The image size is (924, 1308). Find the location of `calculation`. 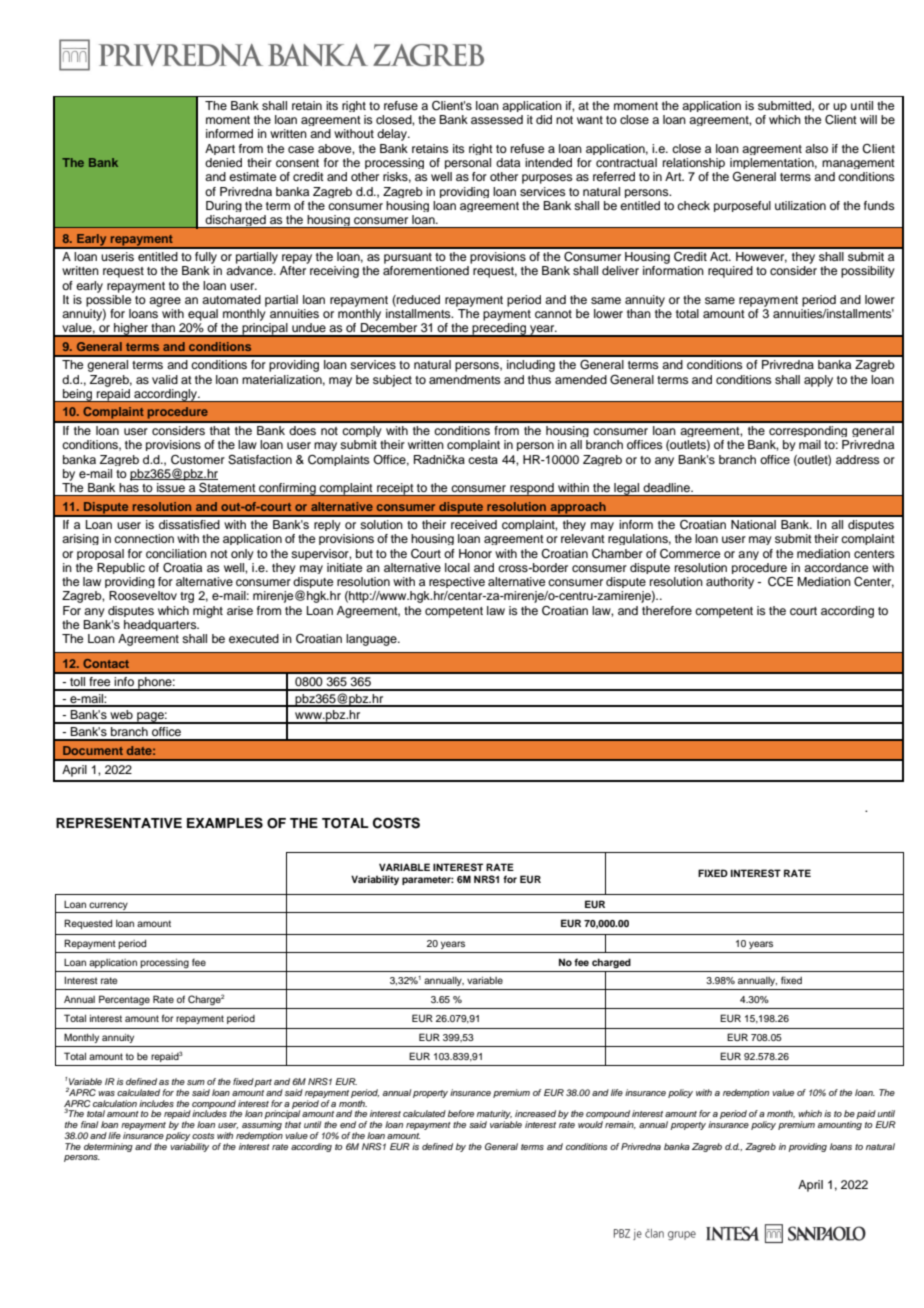

calculation is located at coordinates (115, 1103).
